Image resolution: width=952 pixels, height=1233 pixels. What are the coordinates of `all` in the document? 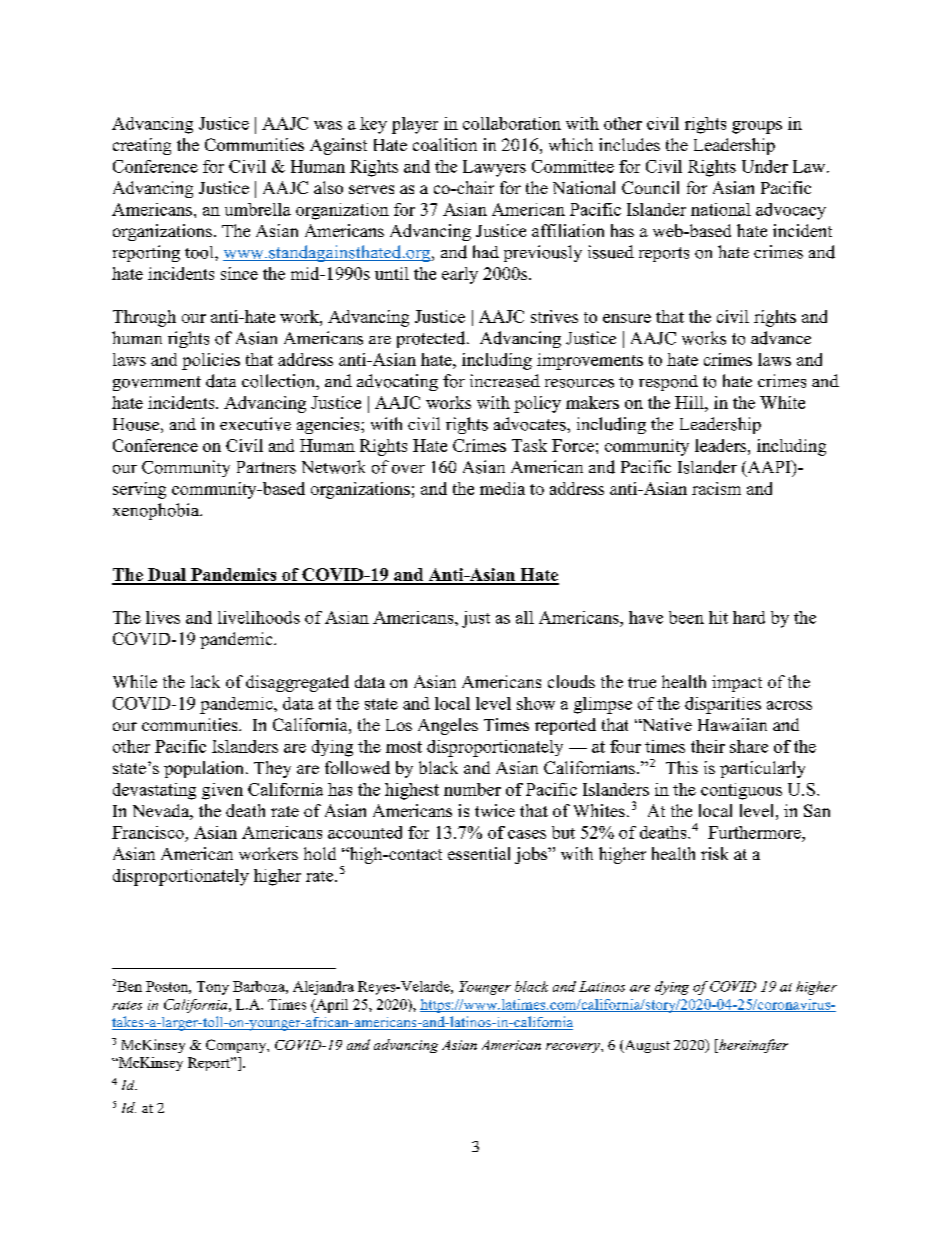 It's located at (525, 617).
